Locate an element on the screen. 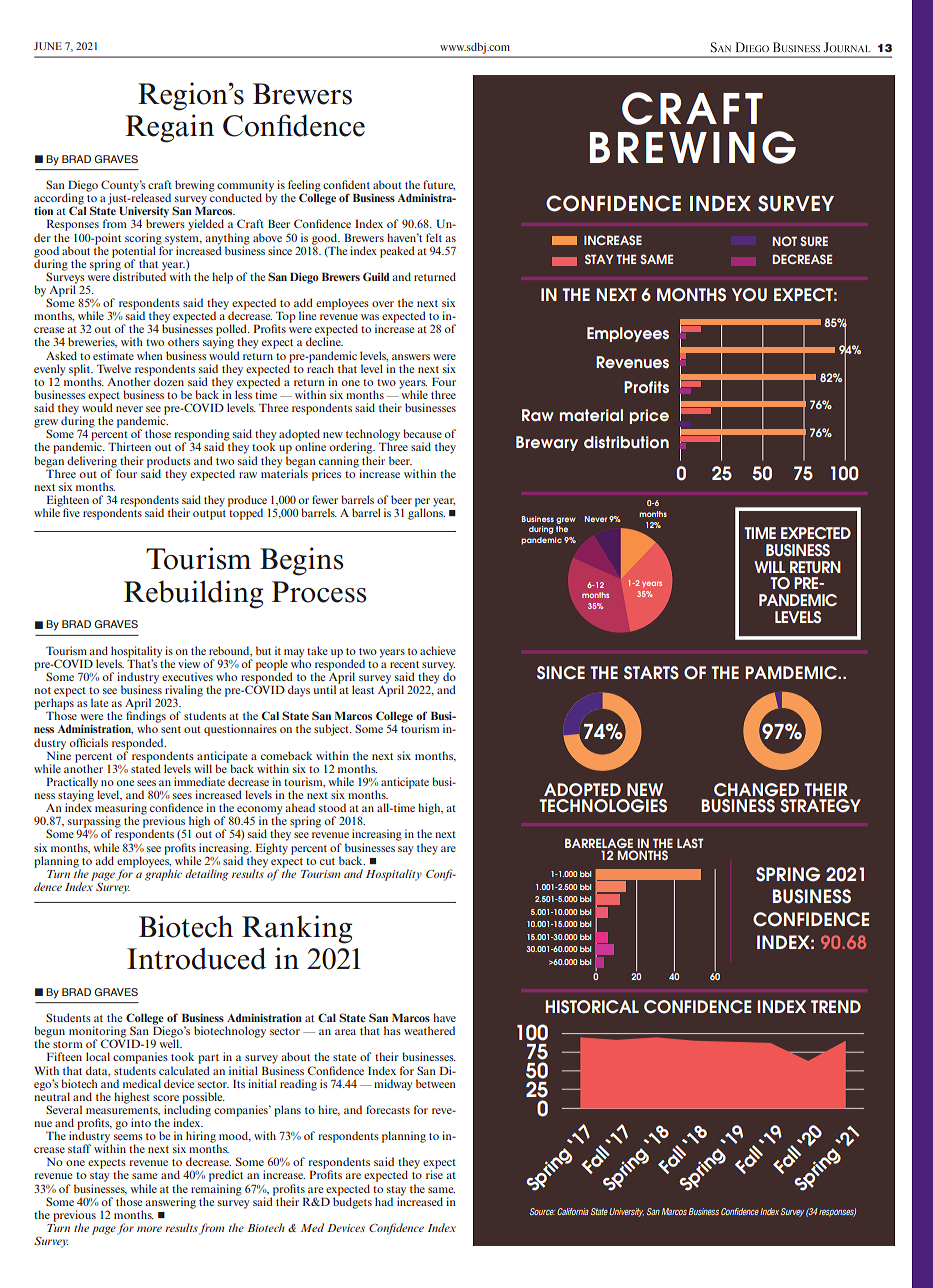  had is located at coordinates (384, 1201).
